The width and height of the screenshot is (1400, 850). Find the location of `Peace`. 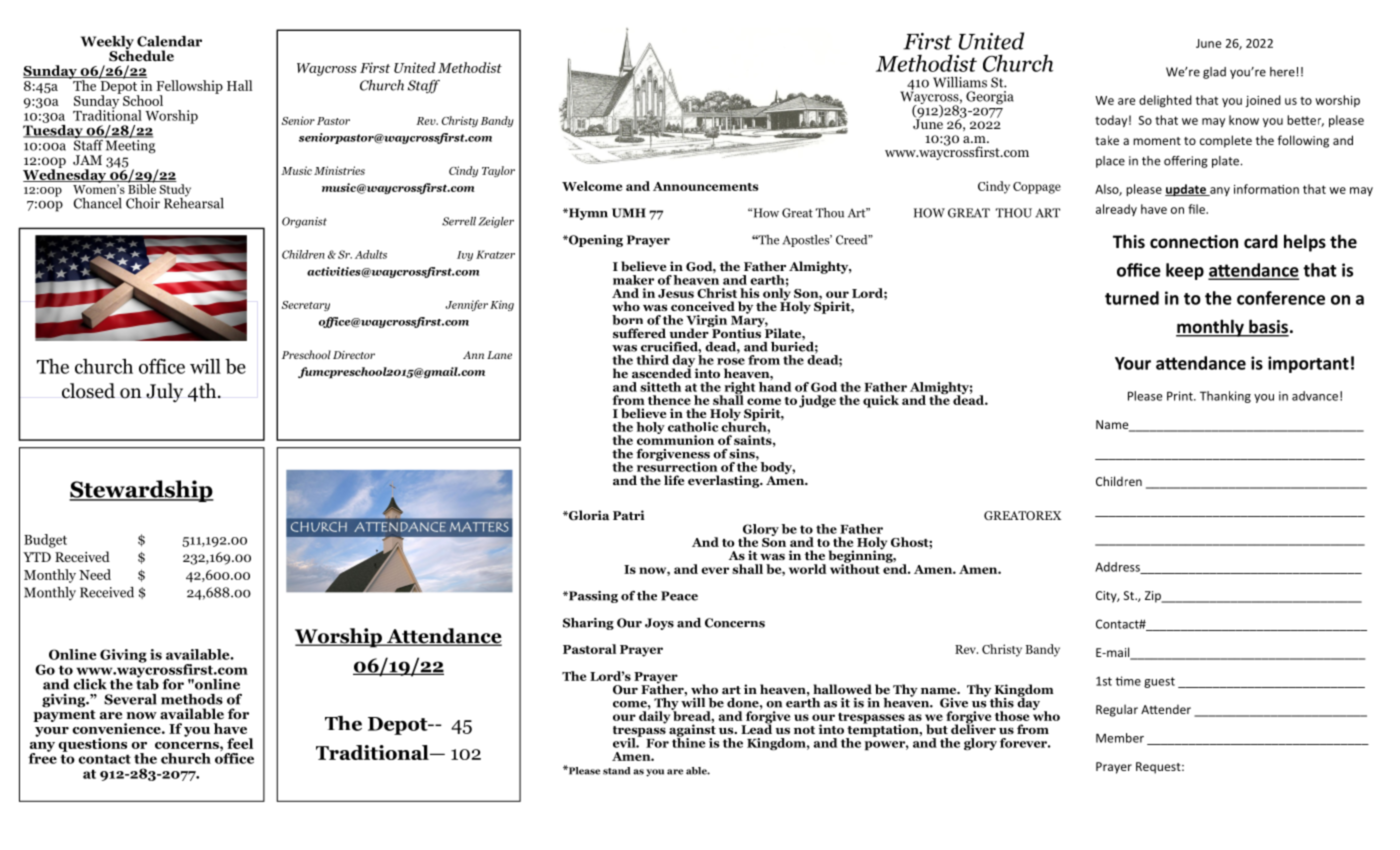

Peace is located at coordinates (679, 596).
